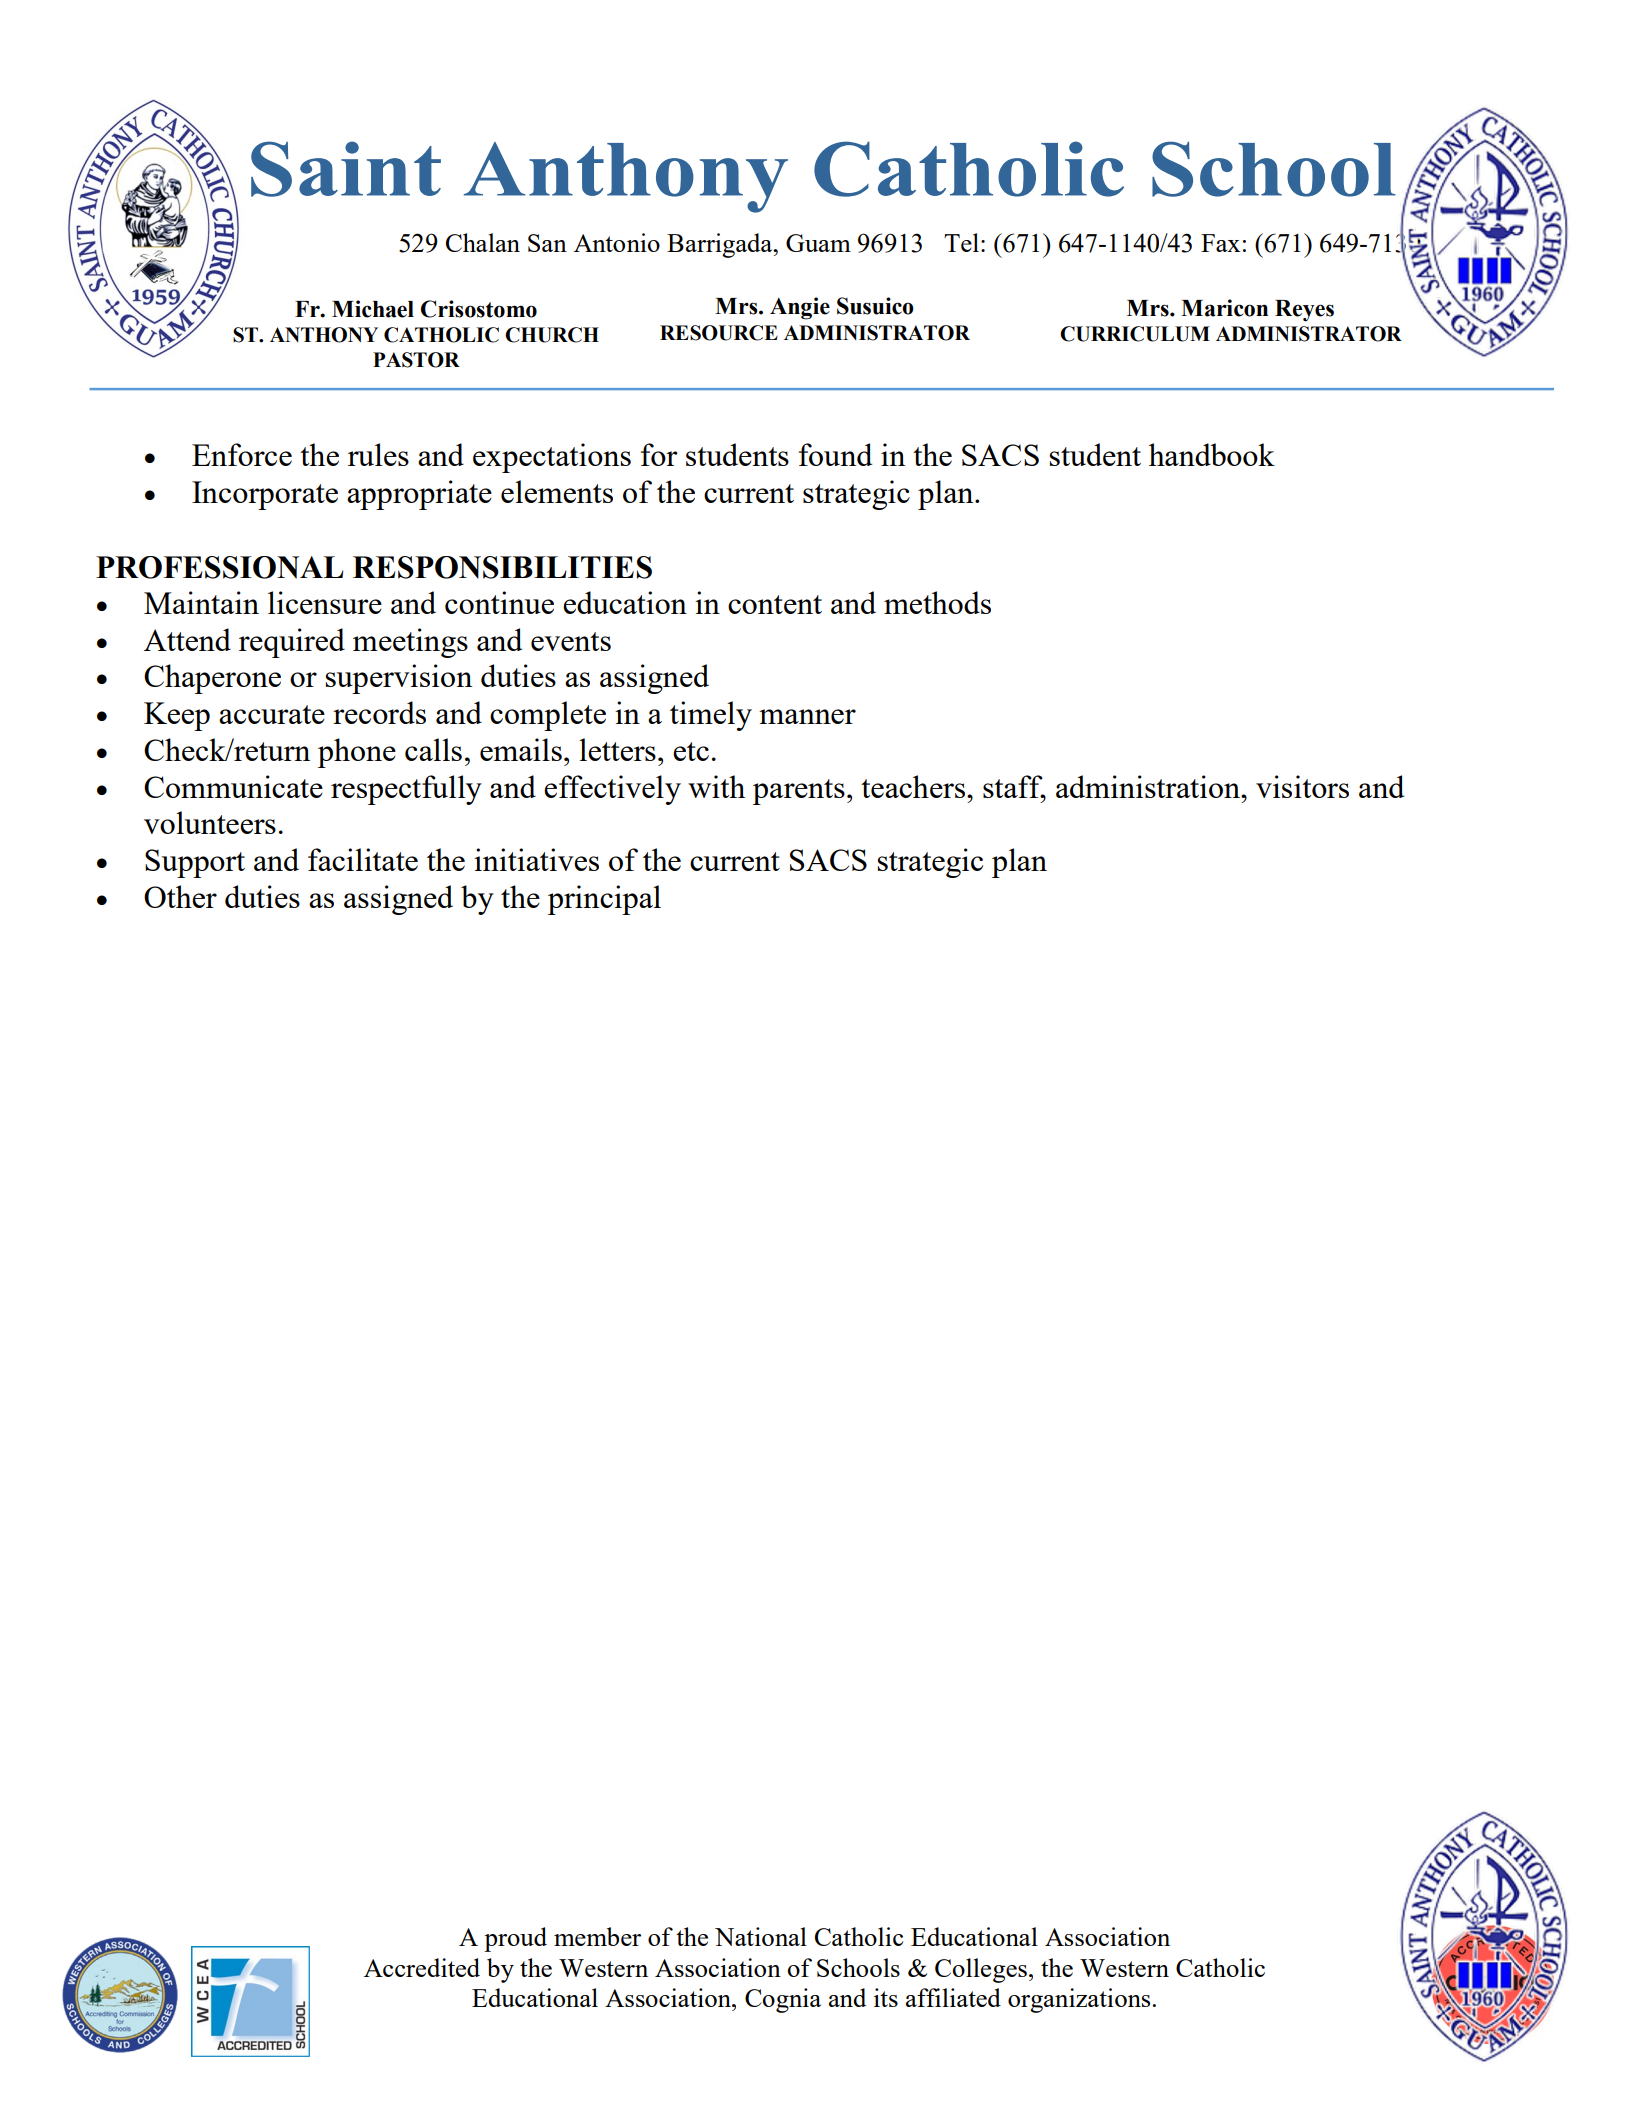 The width and height of the screenshot is (1630, 2110). I want to click on with, so click(716, 786).
